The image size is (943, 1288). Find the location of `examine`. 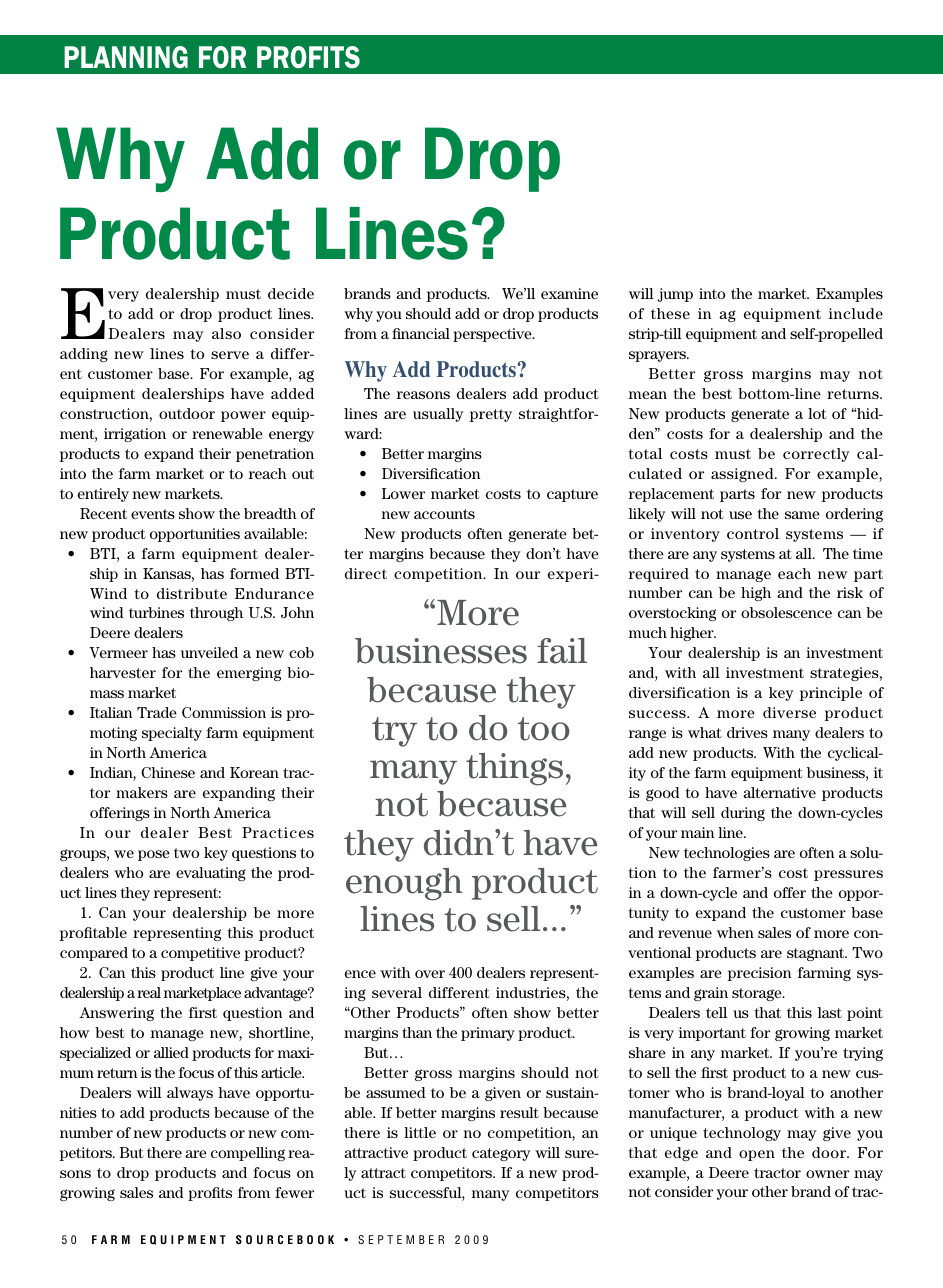

examine is located at coordinates (569, 293).
